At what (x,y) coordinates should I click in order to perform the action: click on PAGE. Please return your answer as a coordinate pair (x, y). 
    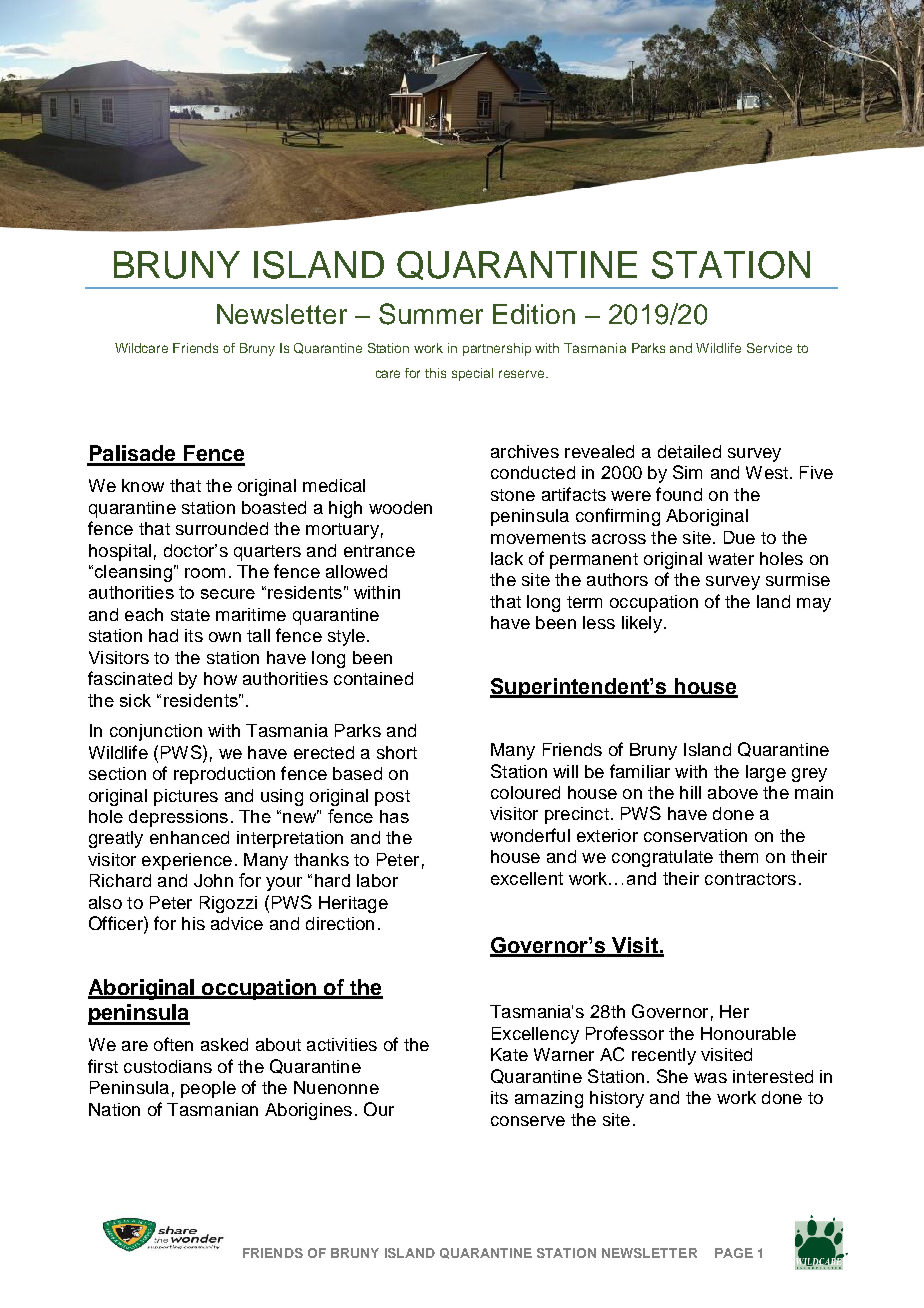
    Looking at the image, I should click on (734, 1253).
